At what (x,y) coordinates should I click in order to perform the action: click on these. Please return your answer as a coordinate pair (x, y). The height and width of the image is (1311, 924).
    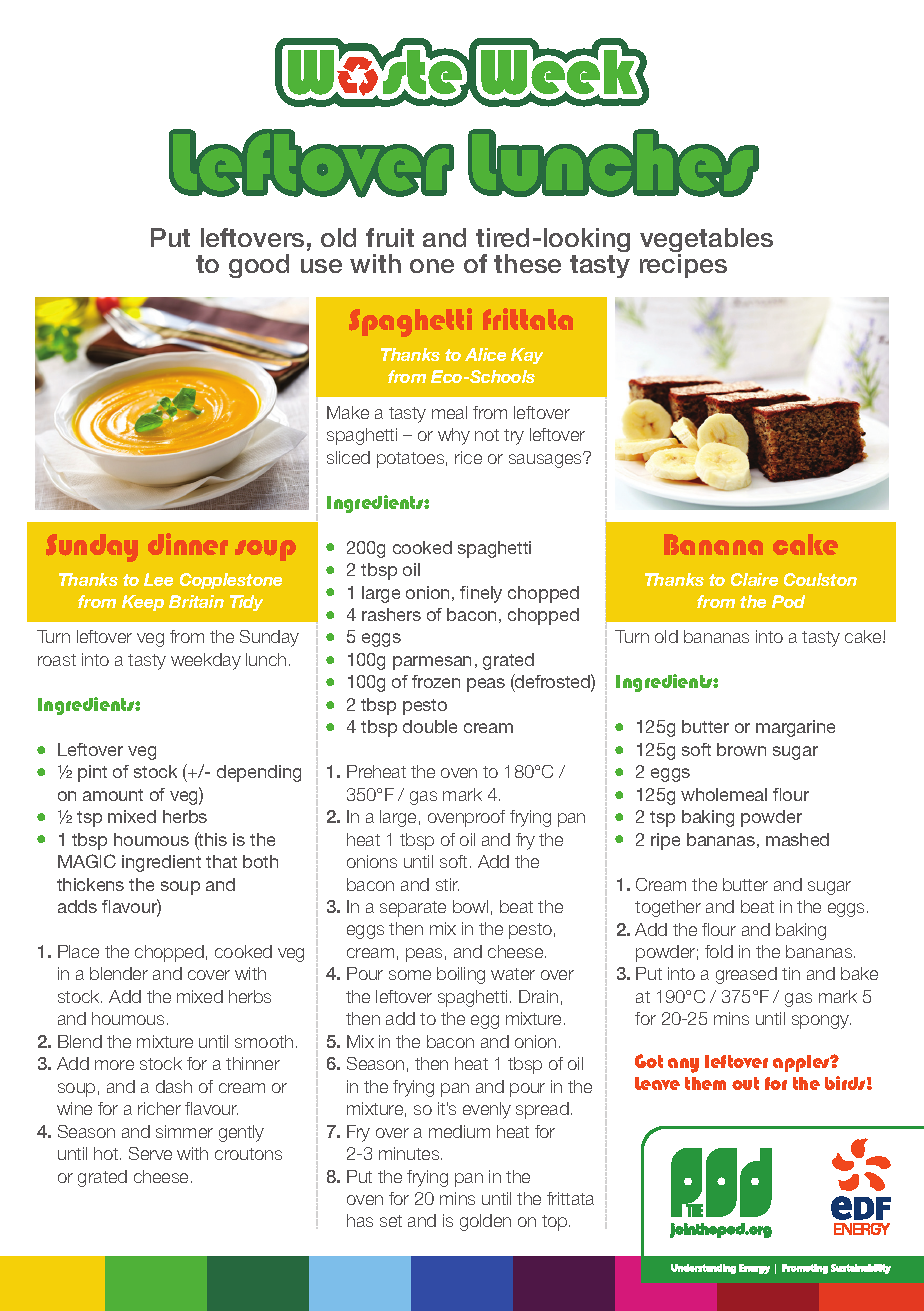
    Looking at the image, I should click on (527, 263).
